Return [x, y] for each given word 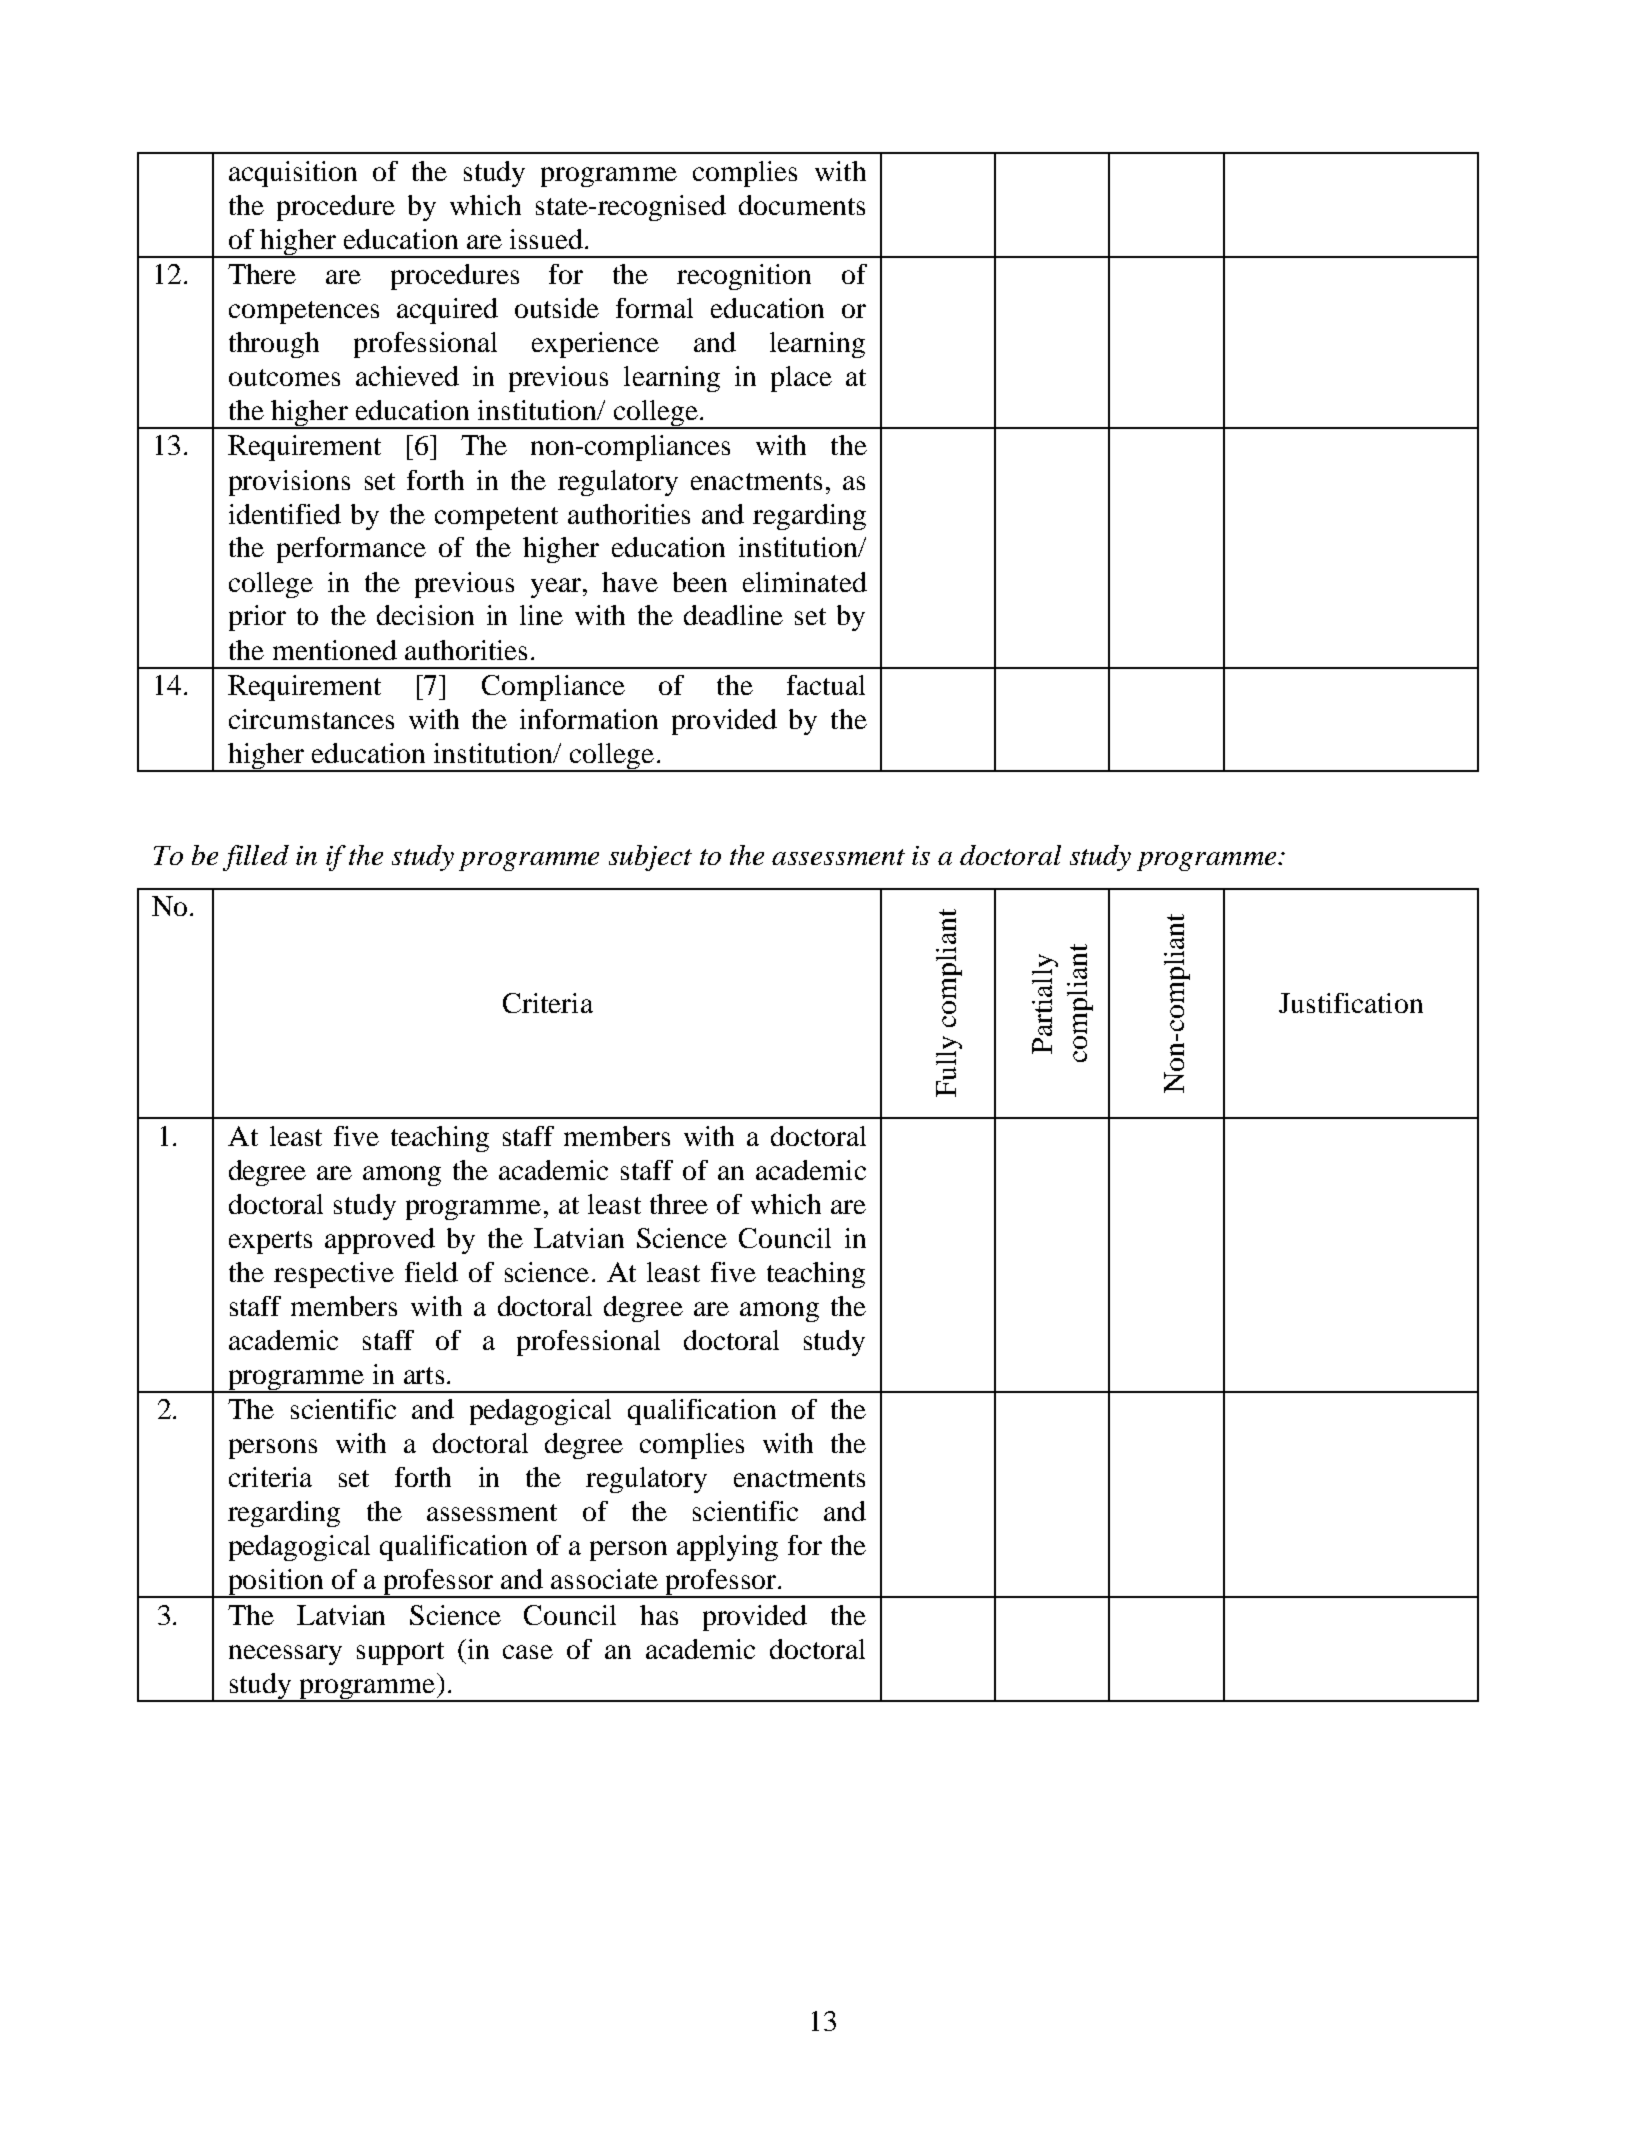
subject [650, 858]
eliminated [805, 582]
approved [380, 1241]
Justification [1351, 1003]
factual [826, 685]
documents [802, 205]
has [659, 1615]
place [801, 379]
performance [351, 550]
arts [424, 1375]
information [589, 719]
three [679, 1204]
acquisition [293, 174]
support [400, 1653]
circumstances [311, 719]
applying [727, 1548]
